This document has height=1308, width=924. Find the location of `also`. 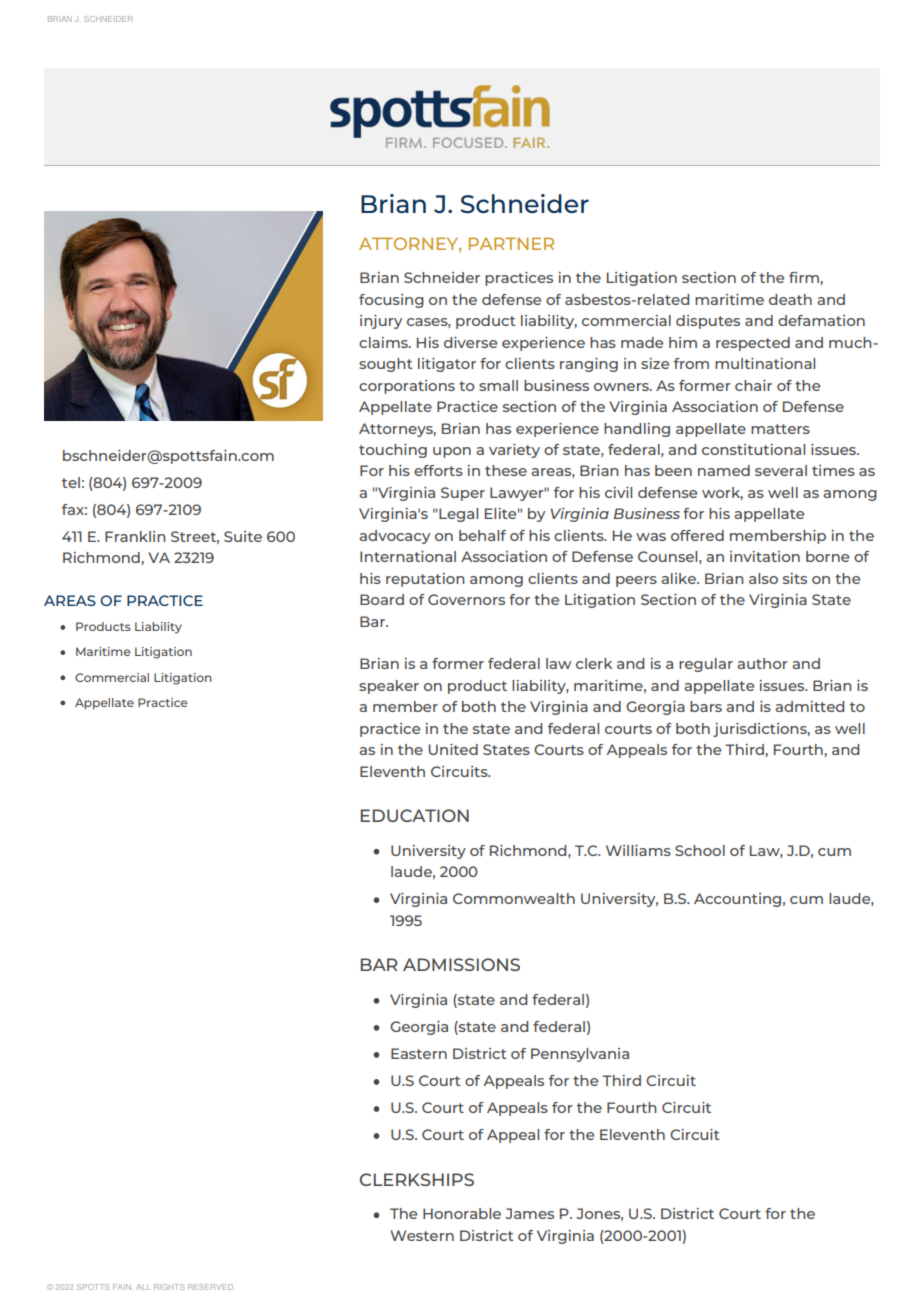

also is located at coordinates (763, 578).
